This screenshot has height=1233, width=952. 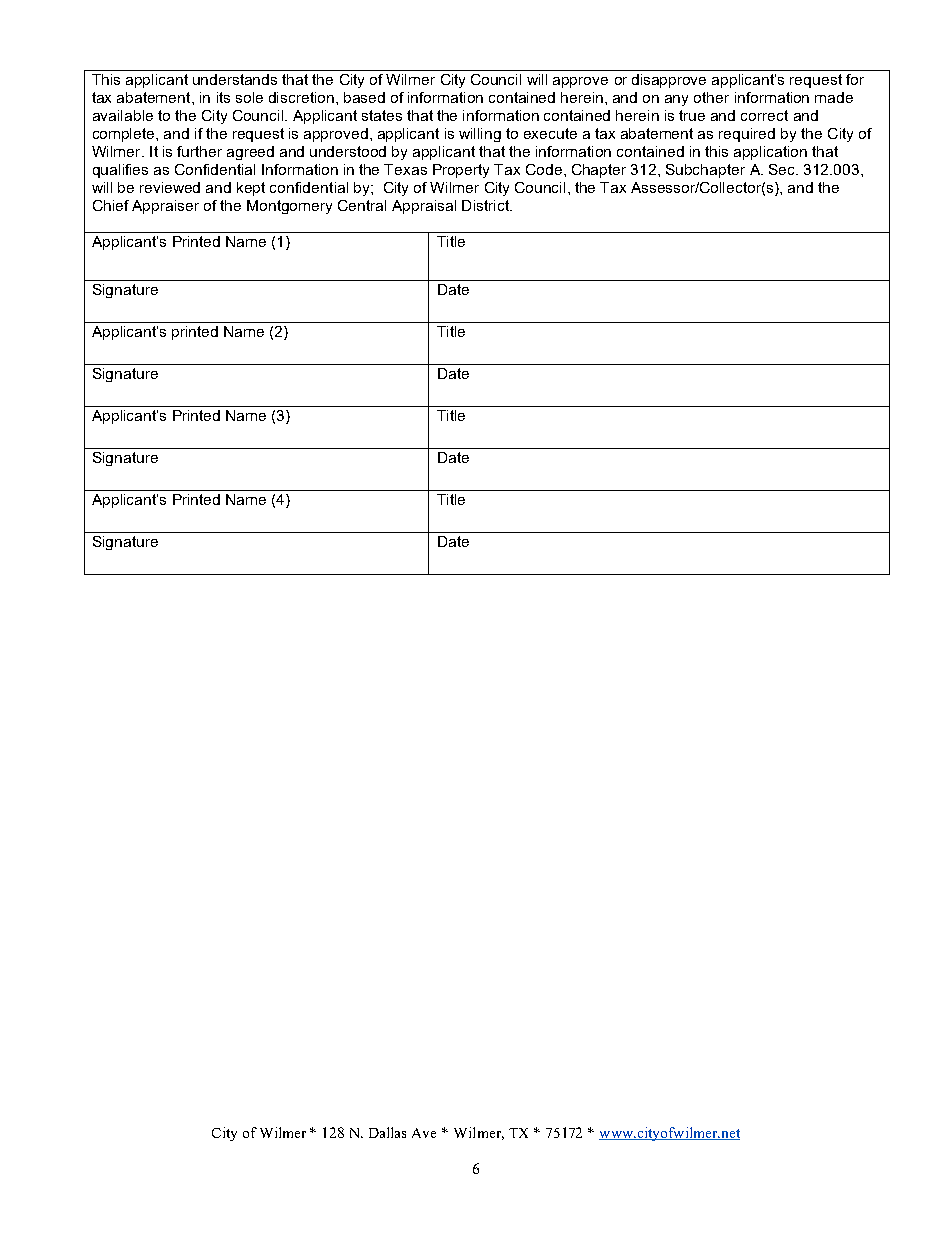 What do you see at coordinates (424, 207) in the screenshot?
I see `Appraisal` at bounding box center [424, 207].
